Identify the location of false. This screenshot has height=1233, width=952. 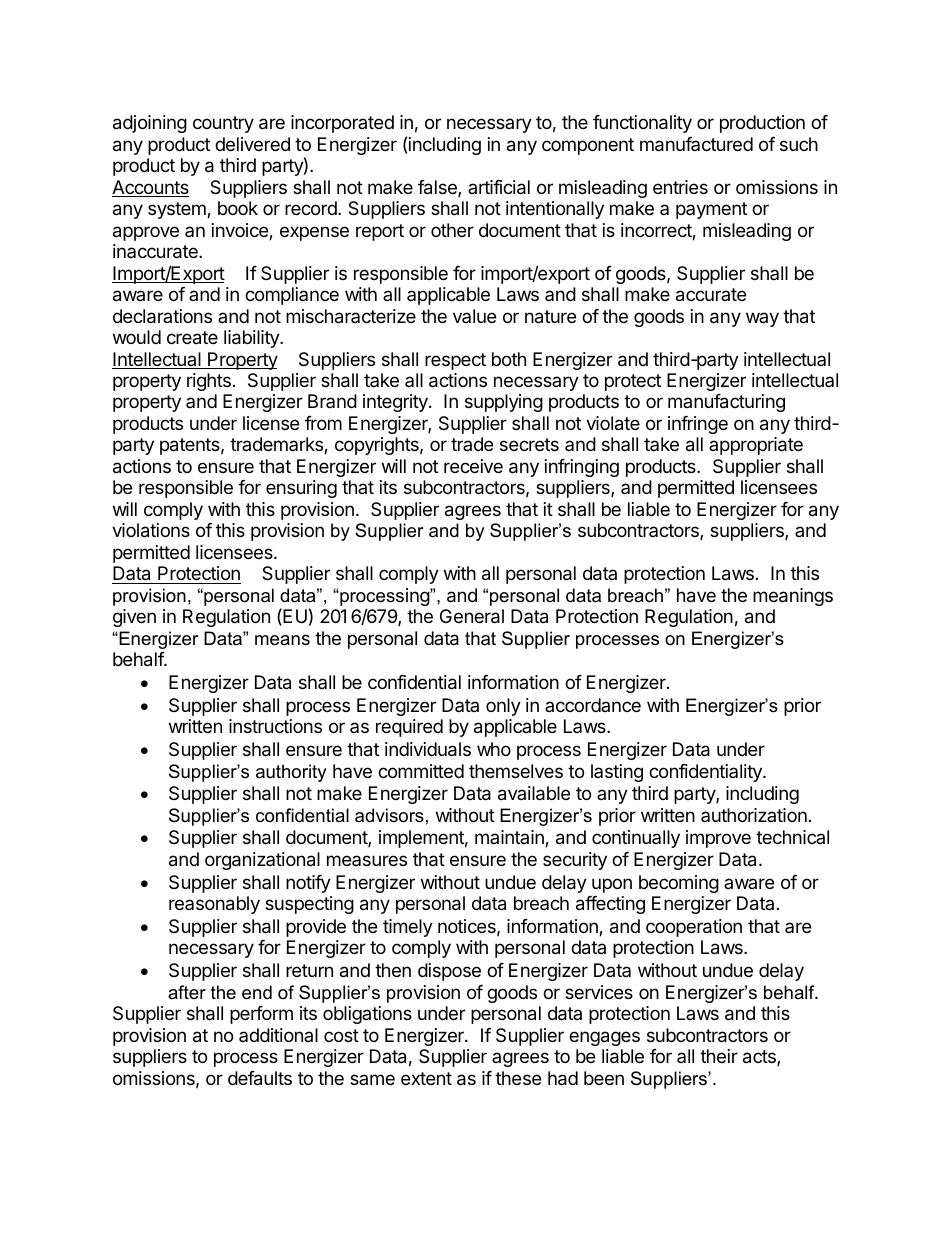
(438, 188).
